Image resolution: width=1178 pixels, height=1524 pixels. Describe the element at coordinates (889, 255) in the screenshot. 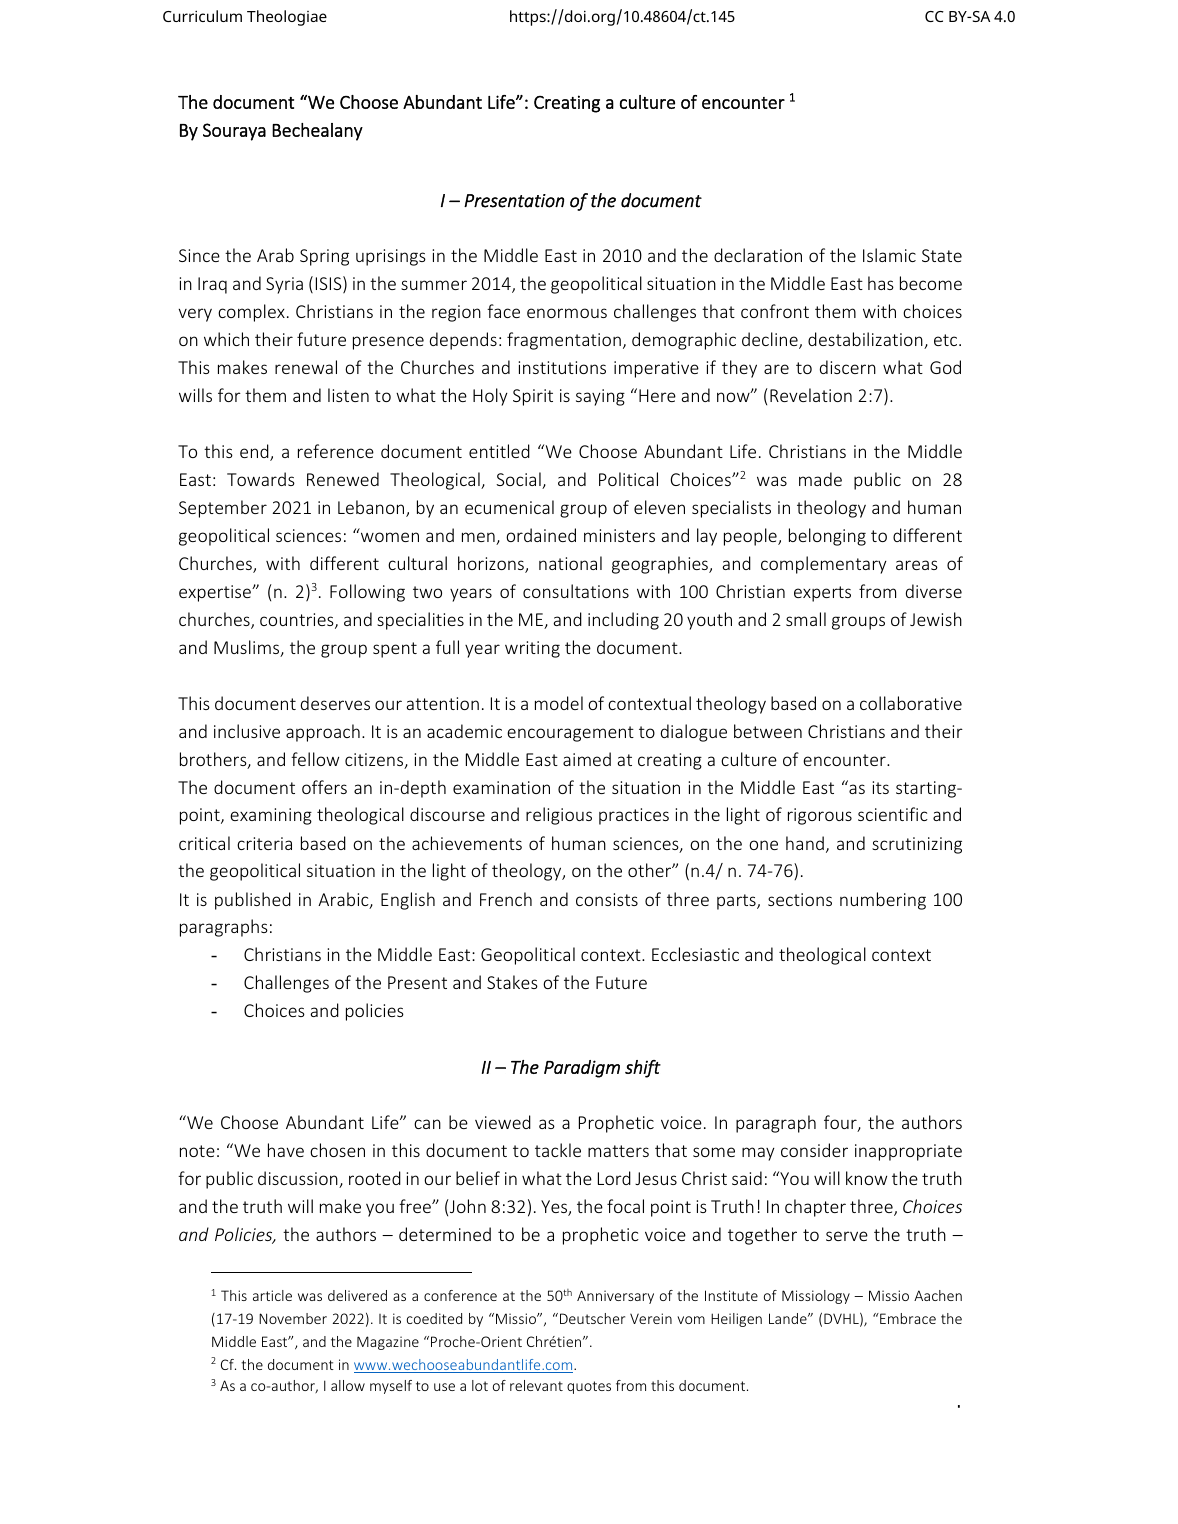

I see `Islamic` at that location.
